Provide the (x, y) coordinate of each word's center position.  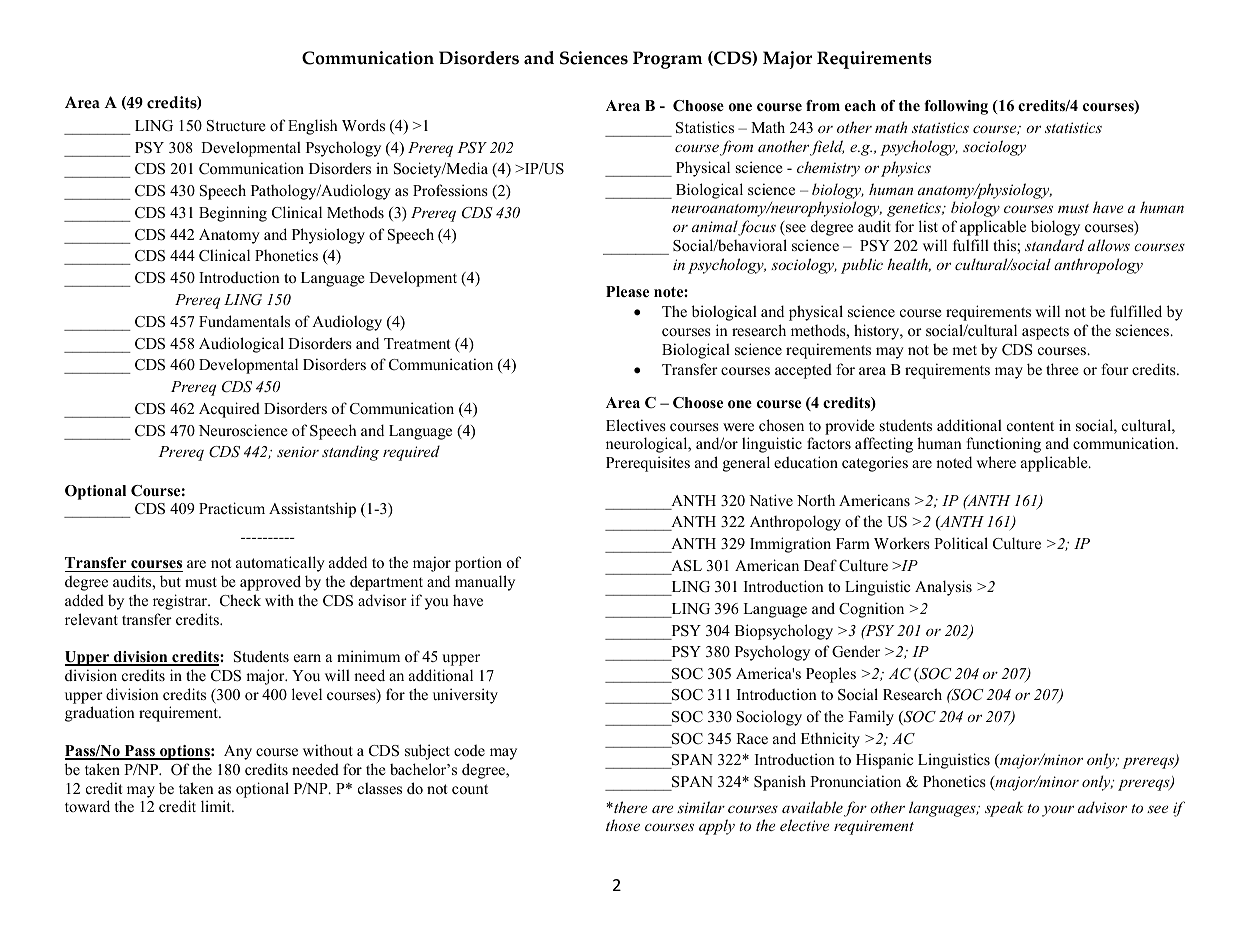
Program (667, 60)
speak (1004, 809)
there (629, 807)
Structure (236, 126)
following (956, 107)
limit (217, 806)
